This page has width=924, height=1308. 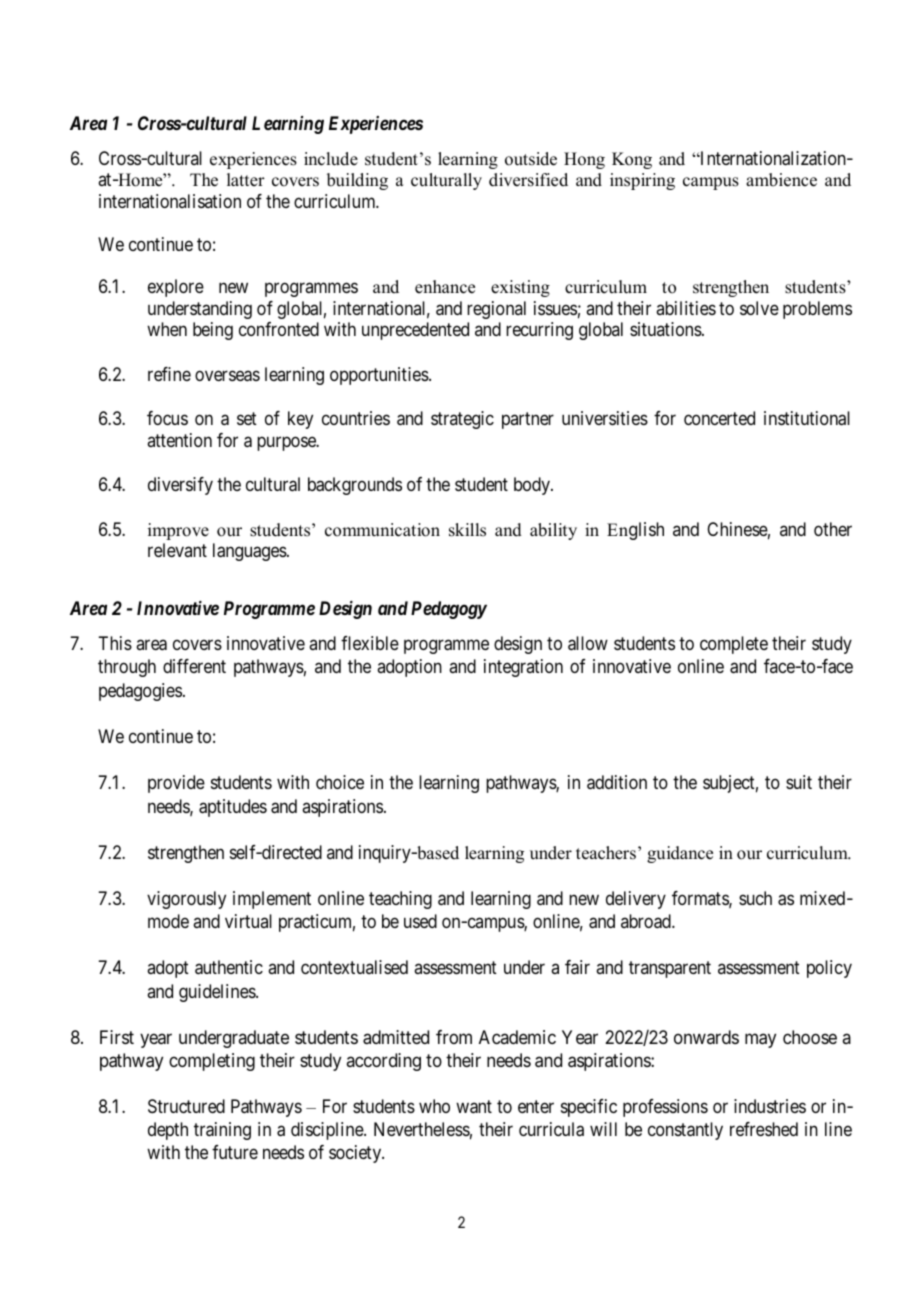 What do you see at coordinates (781, 180) in the page?
I see `ambience` at bounding box center [781, 180].
